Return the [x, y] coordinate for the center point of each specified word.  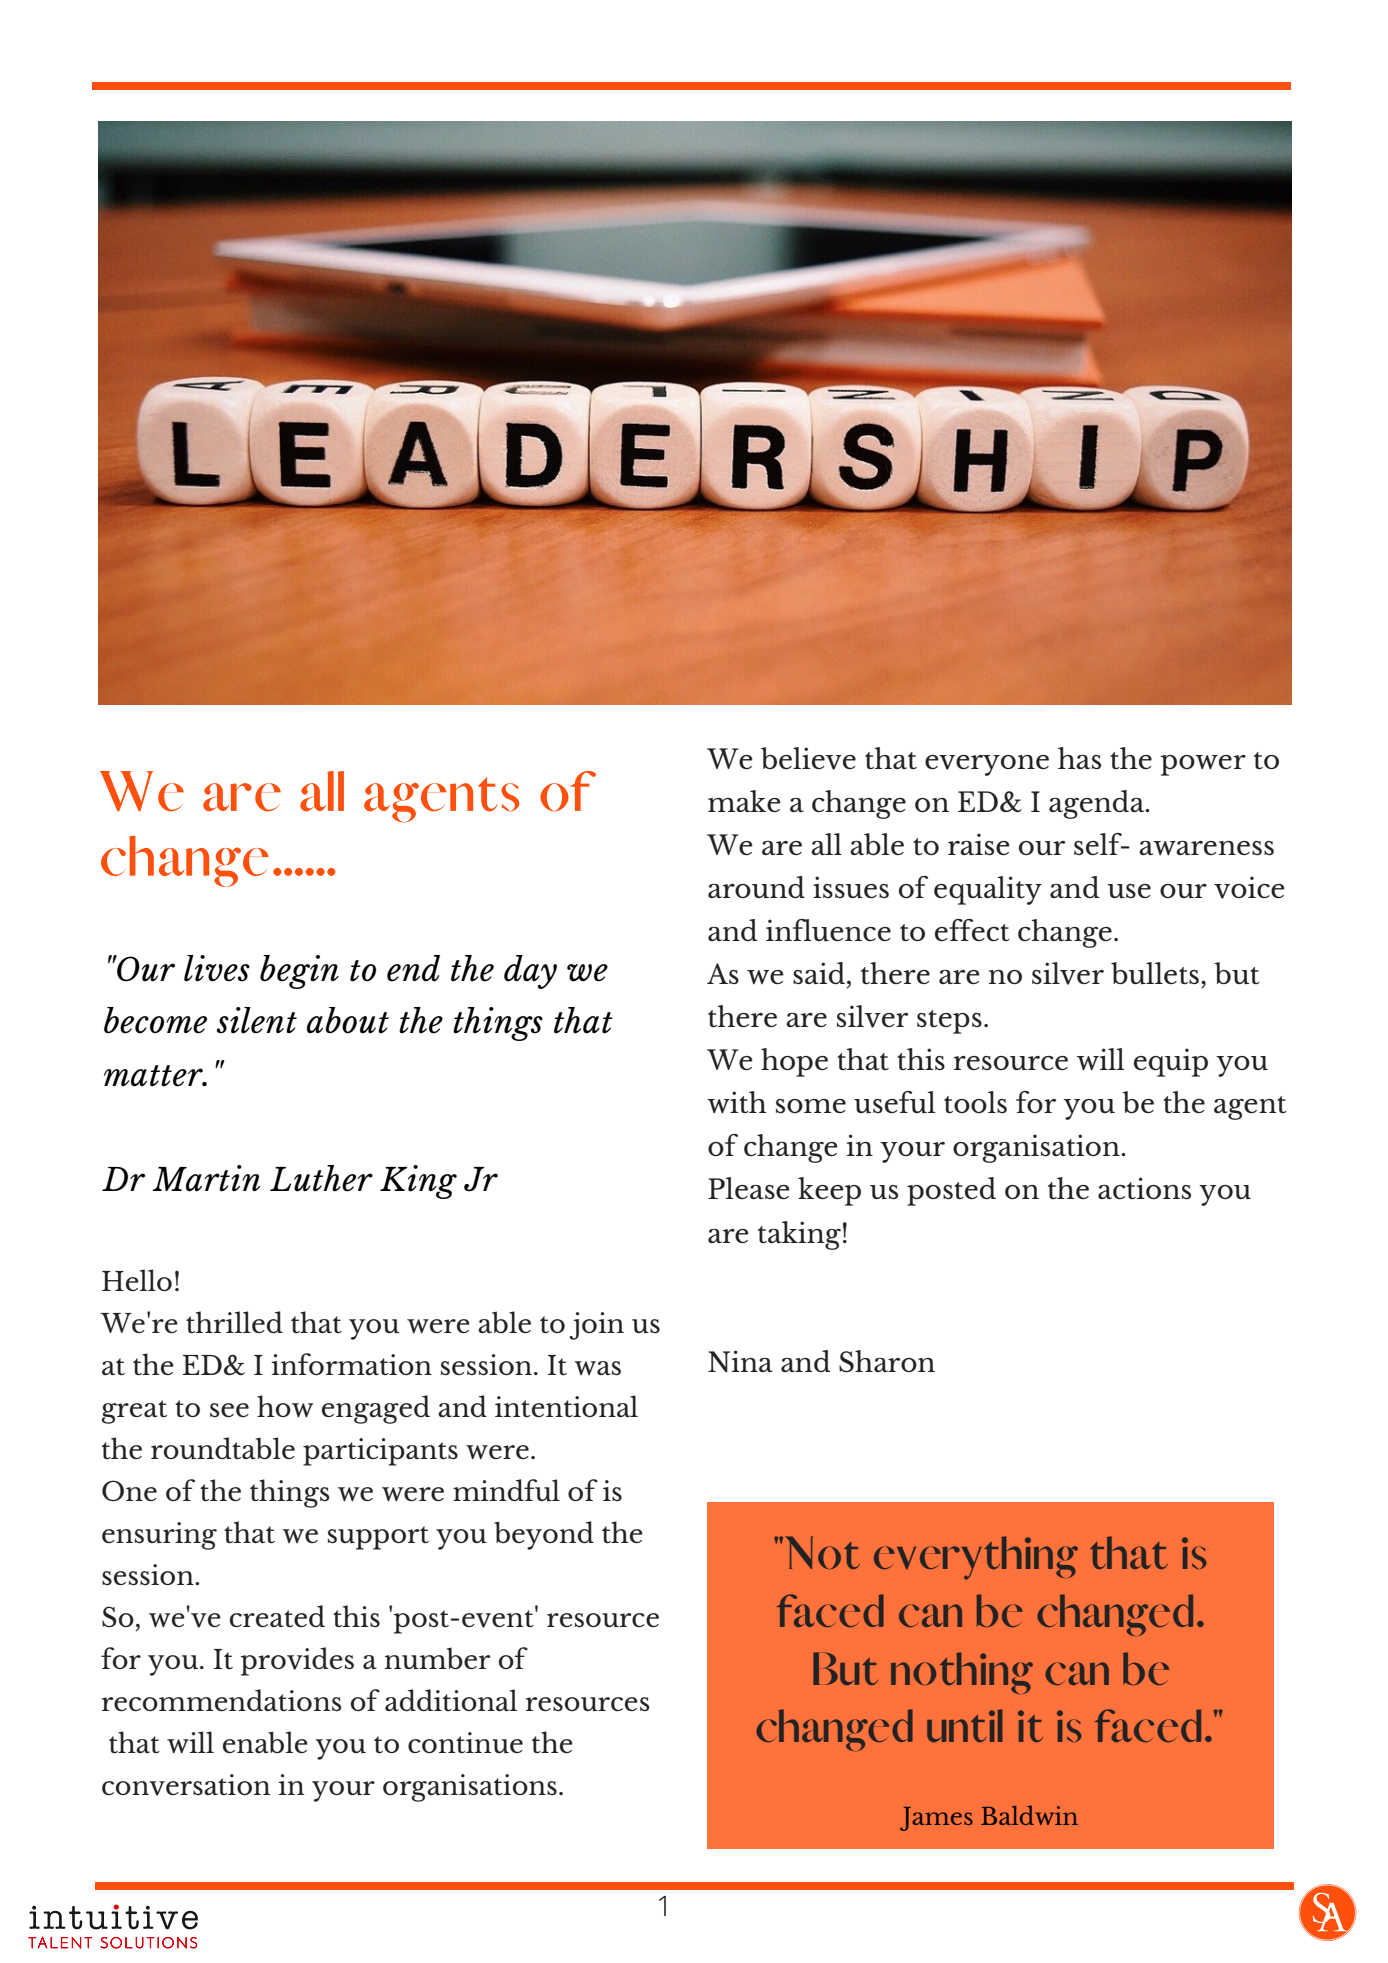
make [744, 801]
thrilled [234, 1322]
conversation [186, 1785]
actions [1144, 1188]
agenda [1098, 804]
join [596, 1326]
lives [217, 968]
